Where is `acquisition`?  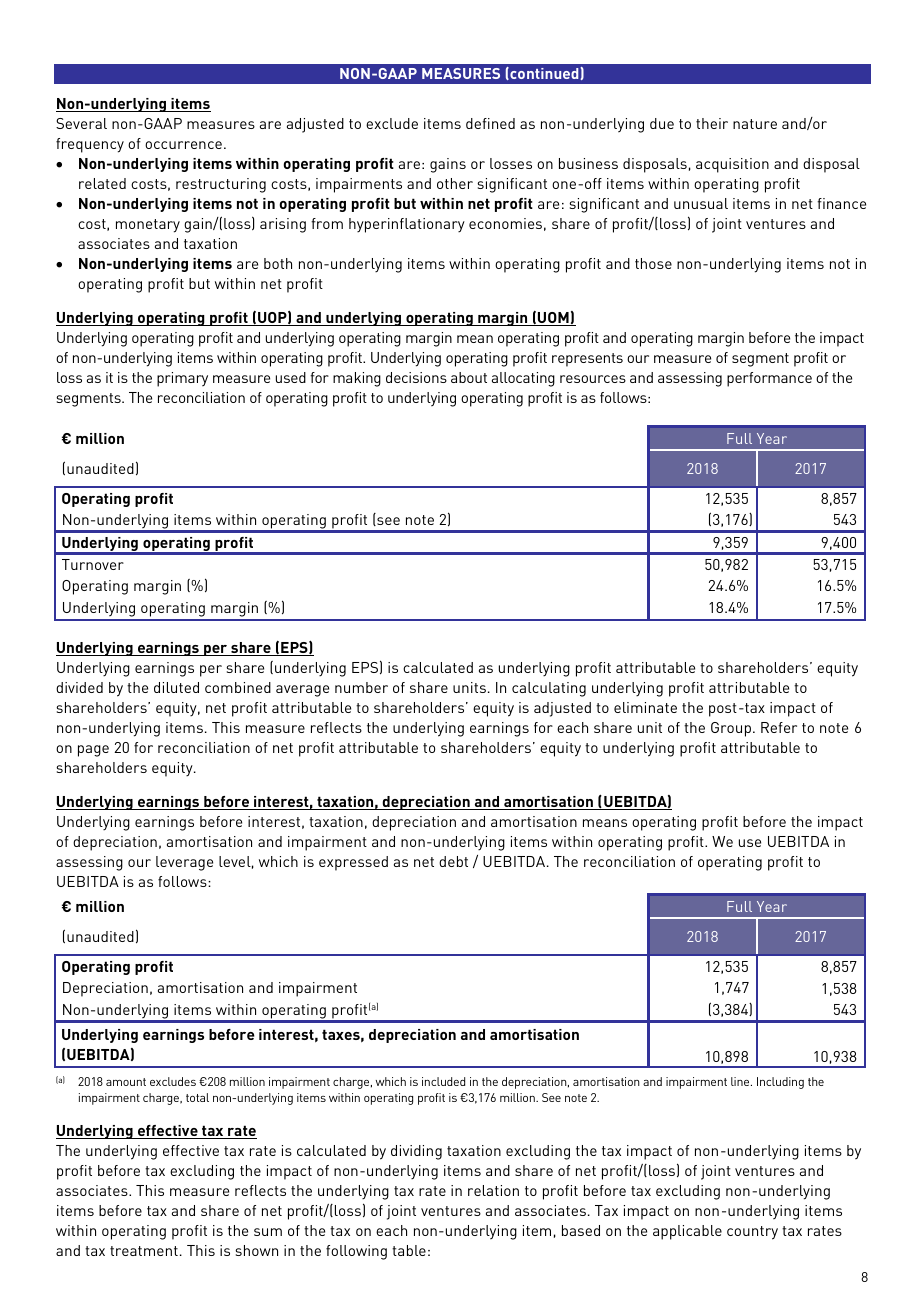
acquisition is located at coordinates (732, 165).
